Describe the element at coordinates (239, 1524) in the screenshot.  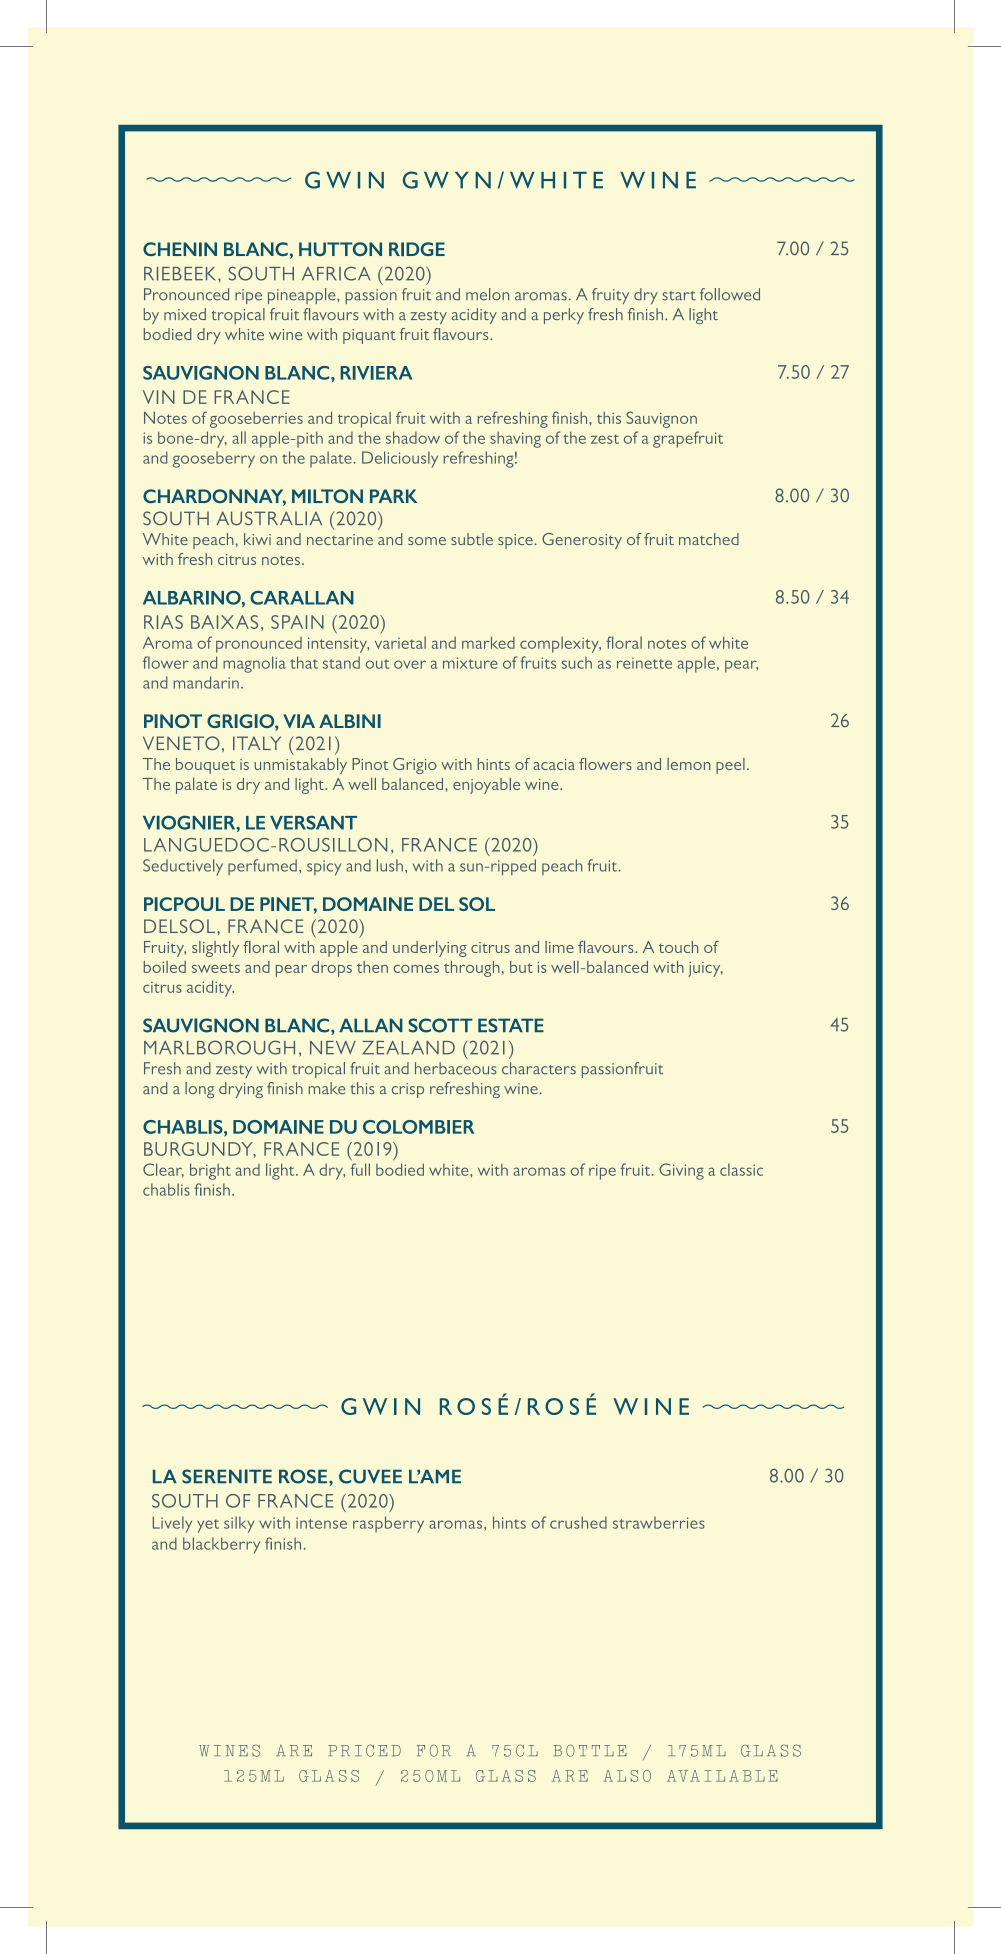
I see `silky` at that location.
